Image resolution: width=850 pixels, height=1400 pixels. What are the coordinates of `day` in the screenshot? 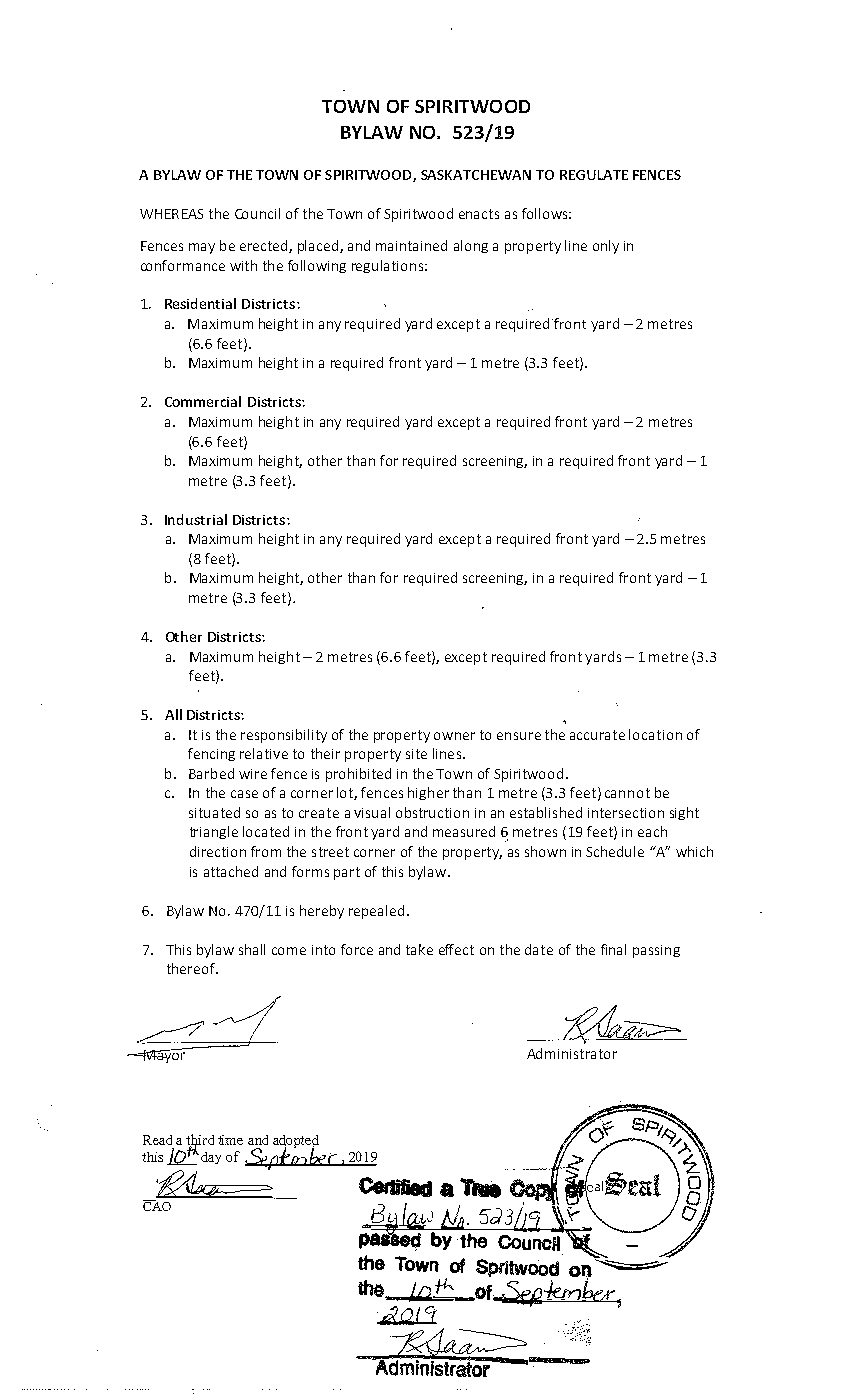 It's located at (211, 1158).
